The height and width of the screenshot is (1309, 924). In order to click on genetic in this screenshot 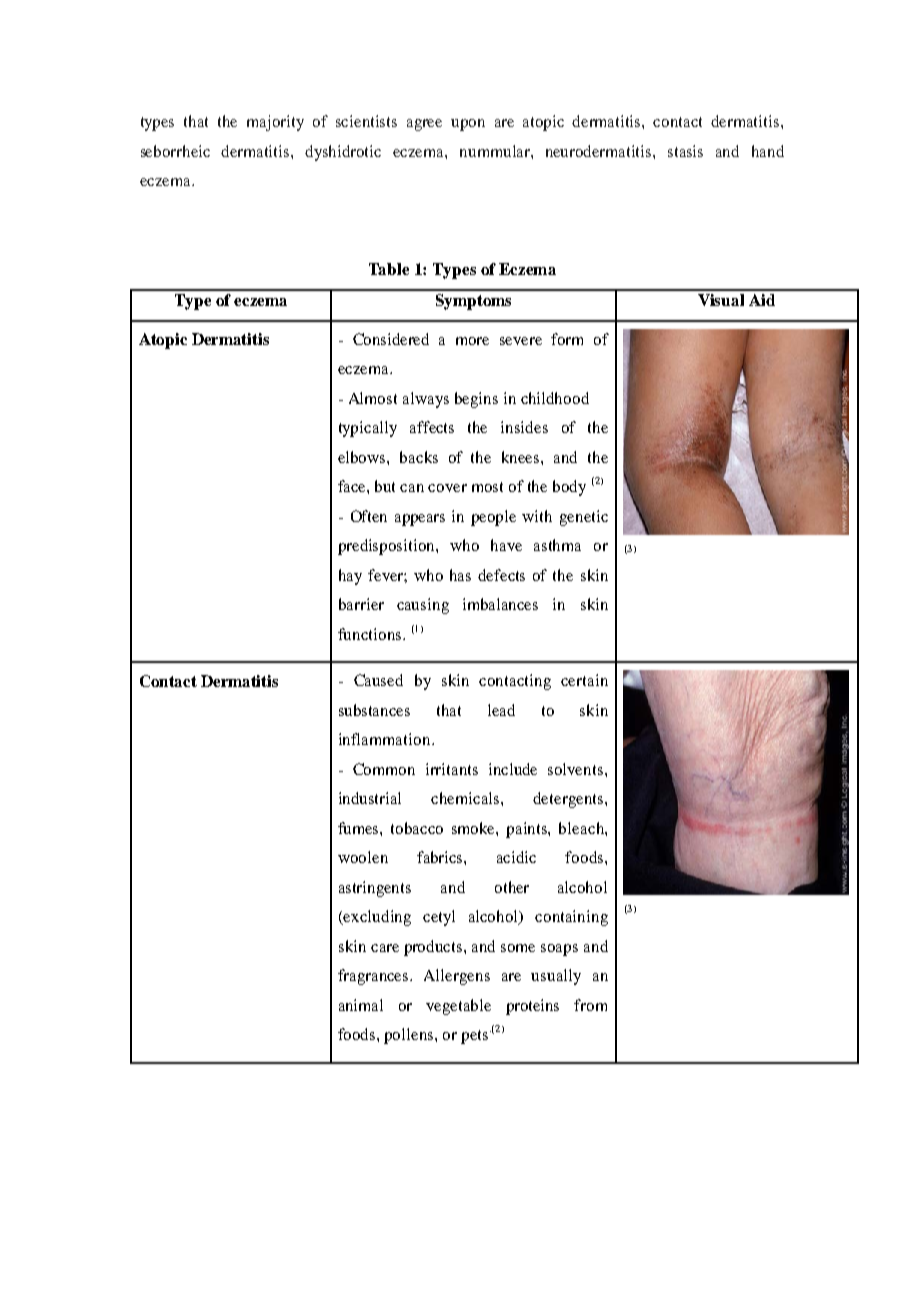, I will do `click(584, 518)`.
